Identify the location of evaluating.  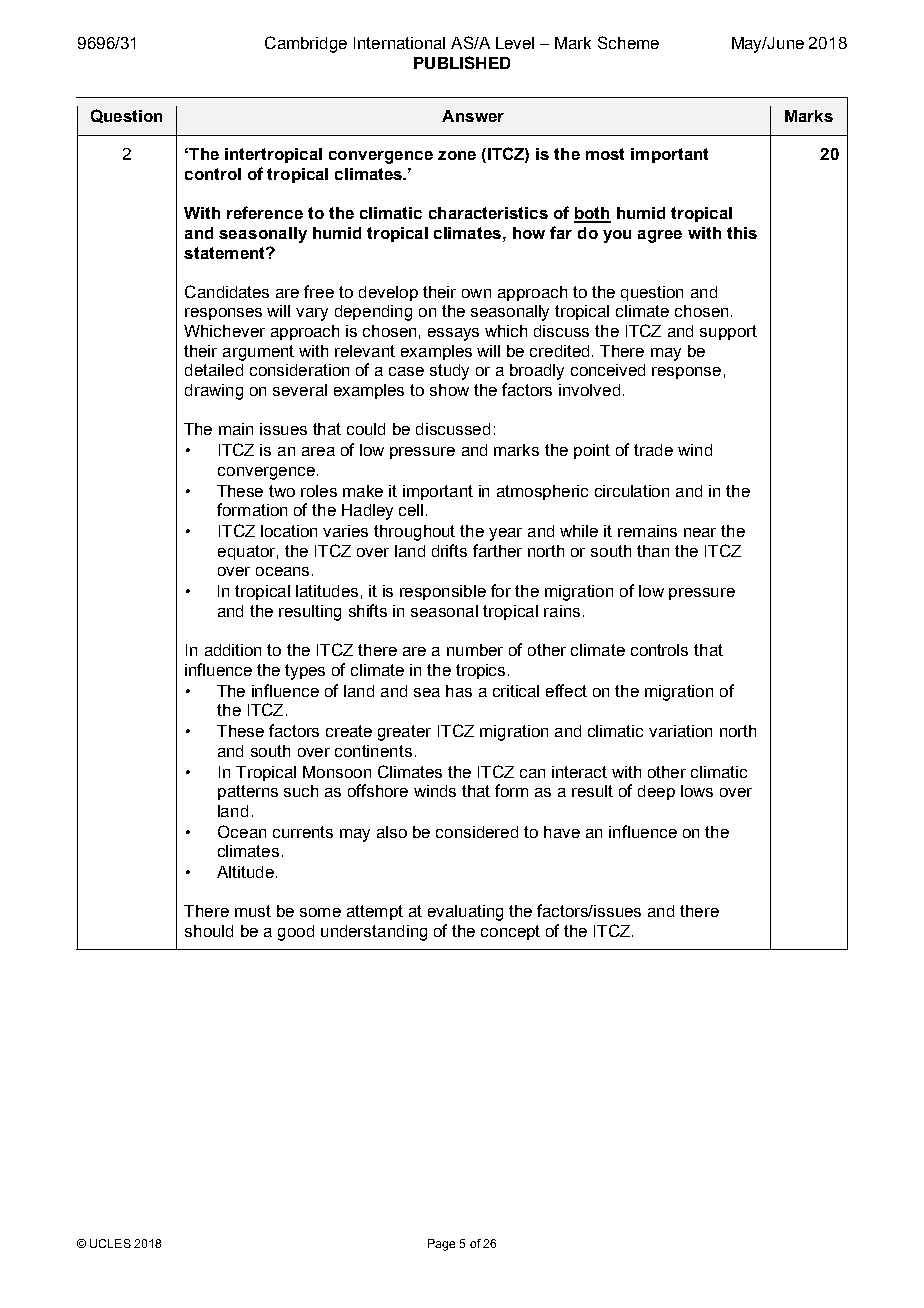
(465, 913).
